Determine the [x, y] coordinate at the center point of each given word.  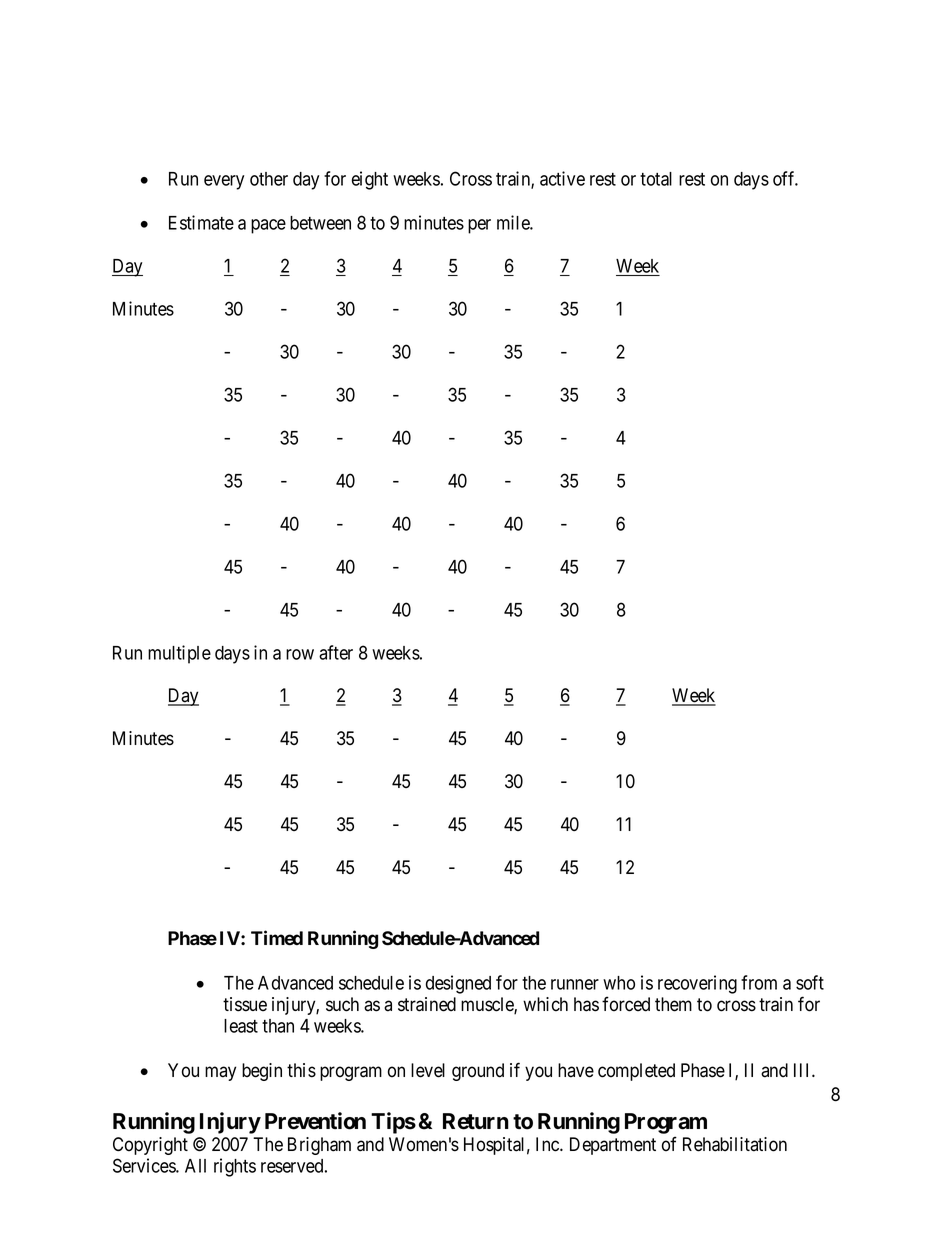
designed [458, 984]
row [300, 654]
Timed [277, 938]
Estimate [201, 222]
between [320, 223]
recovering [697, 984]
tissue [245, 1004]
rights [235, 1167]
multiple [179, 654]
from [759, 982]
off [785, 178]
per [479, 226]
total [656, 179]
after [336, 652]
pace [268, 226]
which [545, 1004]
